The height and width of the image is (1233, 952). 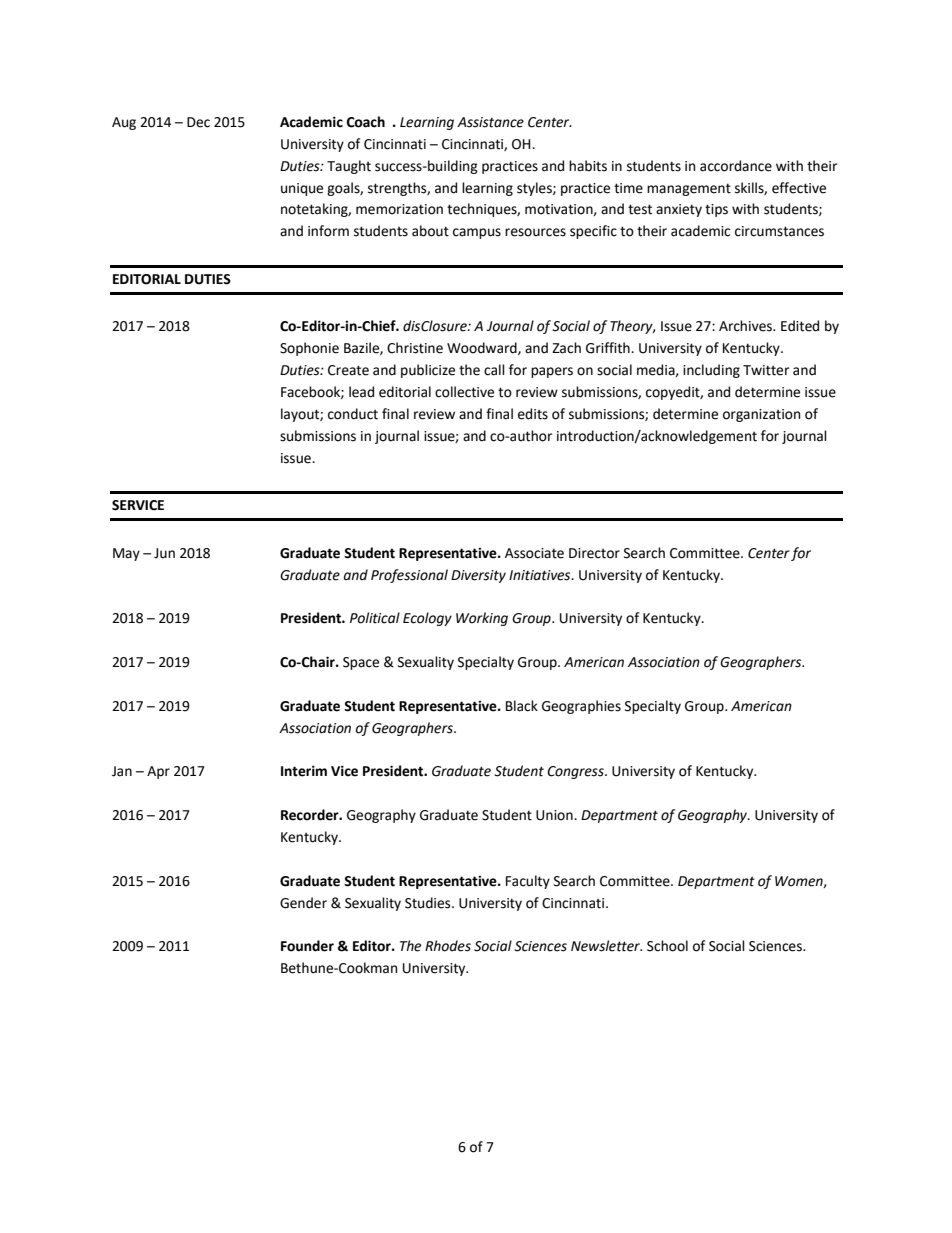 What do you see at coordinates (198, 122) in the image?
I see `Dec` at bounding box center [198, 122].
